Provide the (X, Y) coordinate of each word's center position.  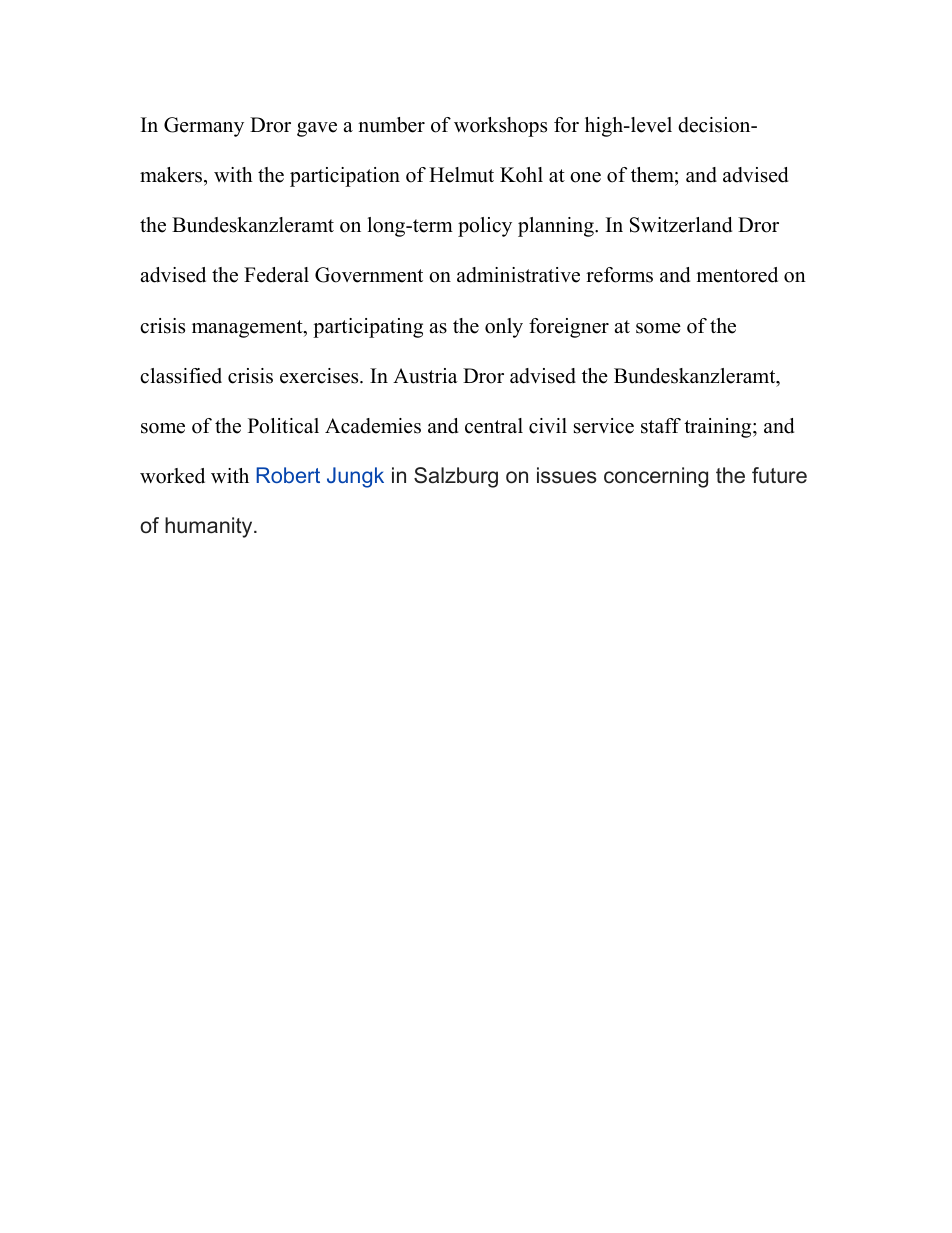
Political (283, 426)
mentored (737, 275)
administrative (518, 275)
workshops (500, 127)
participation (345, 177)
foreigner (569, 328)
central (494, 426)
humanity (210, 527)
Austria (425, 376)
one (585, 177)
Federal (276, 275)
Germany (204, 127)
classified (181, 376)
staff (661, 426)
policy (485, 227)
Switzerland (681, 225)
